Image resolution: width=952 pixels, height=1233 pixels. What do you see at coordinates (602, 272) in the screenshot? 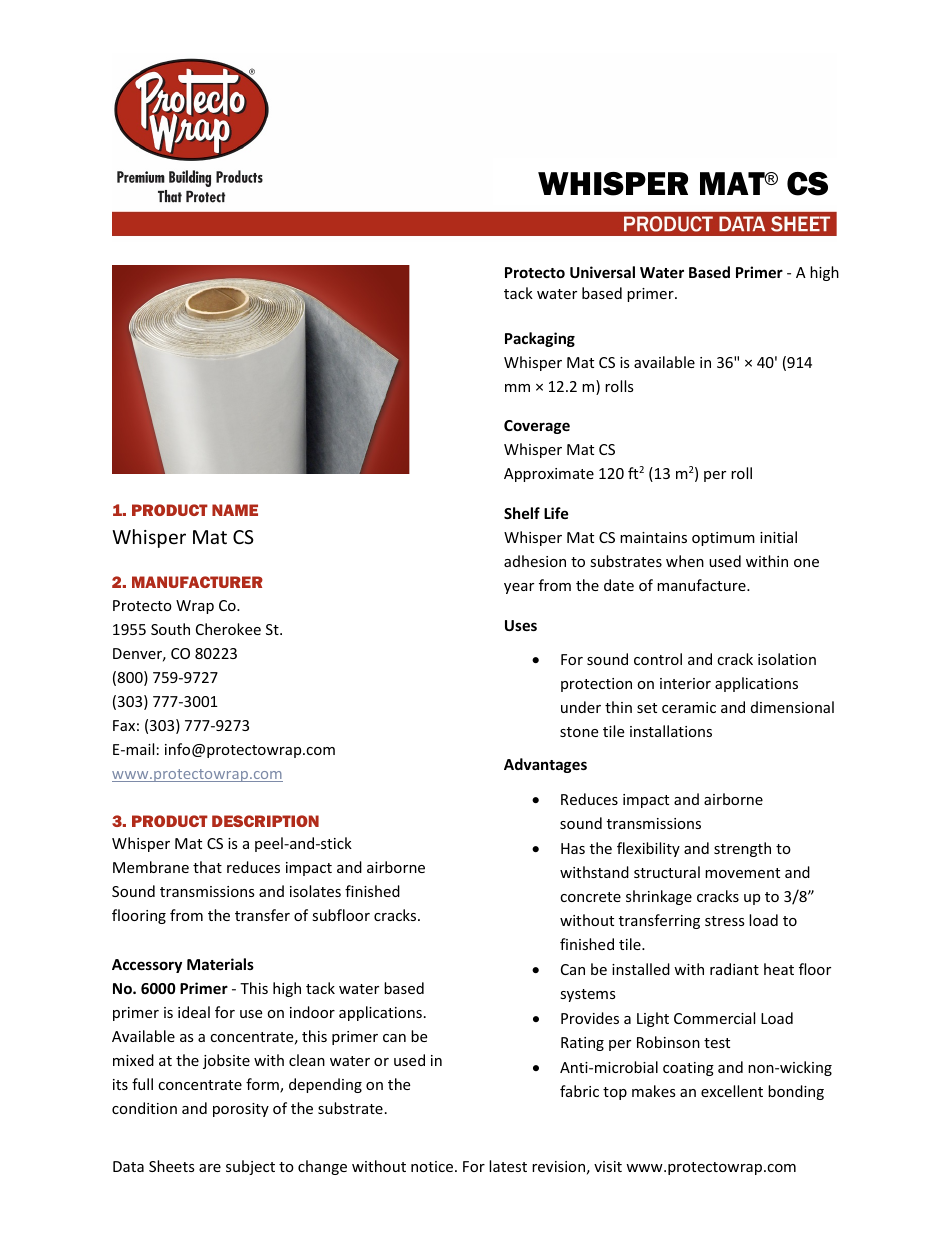
I see `Universal` at bounding box center [602, 272].
